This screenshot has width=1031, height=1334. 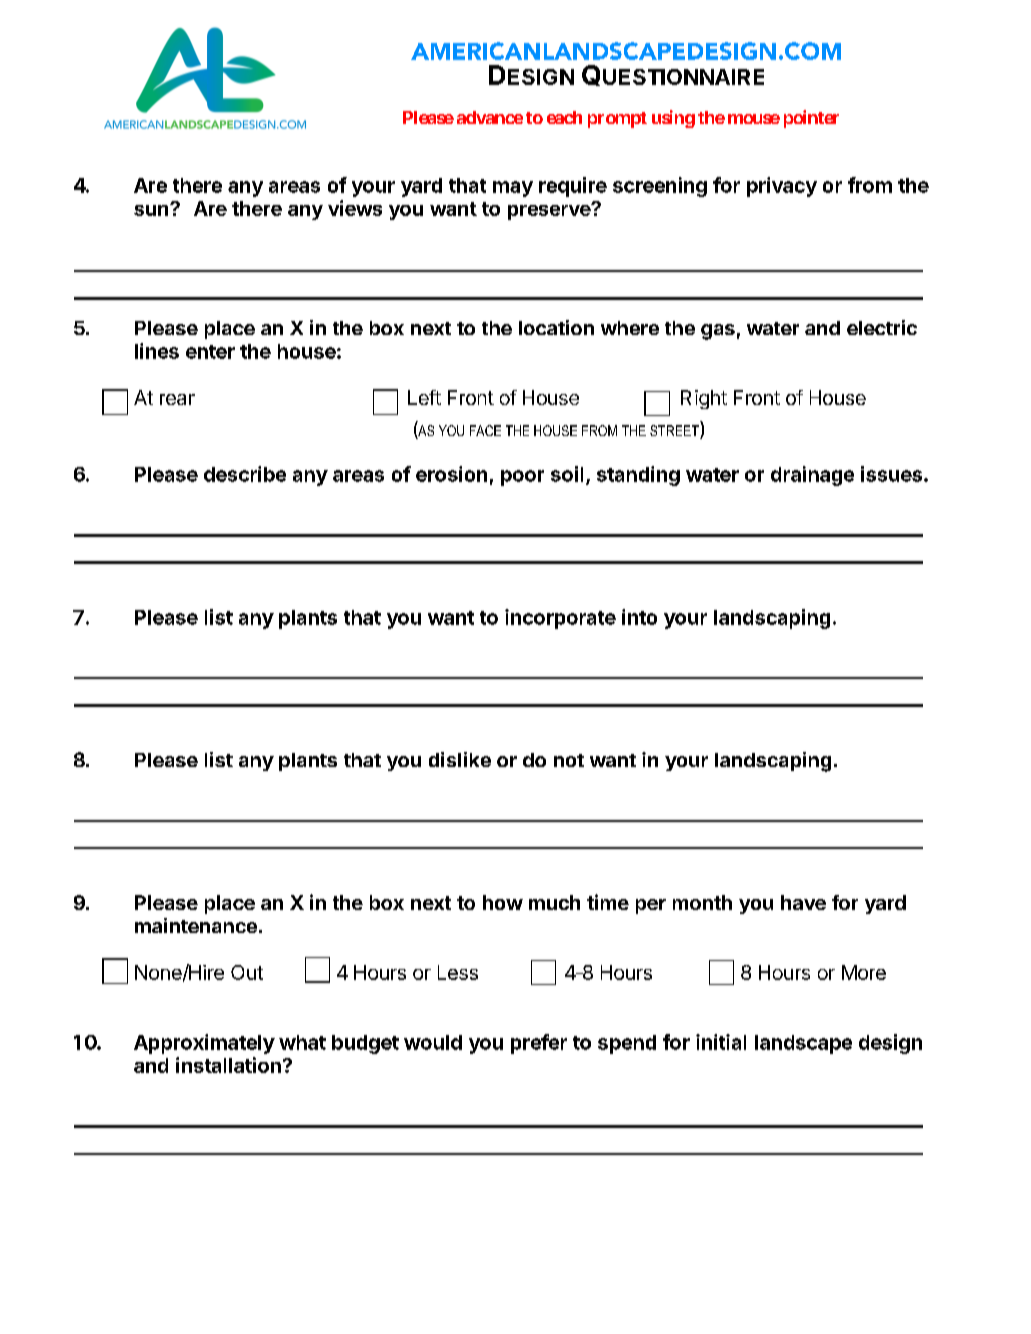 I want to click on Approximately, so click(x=204, y=1044).
